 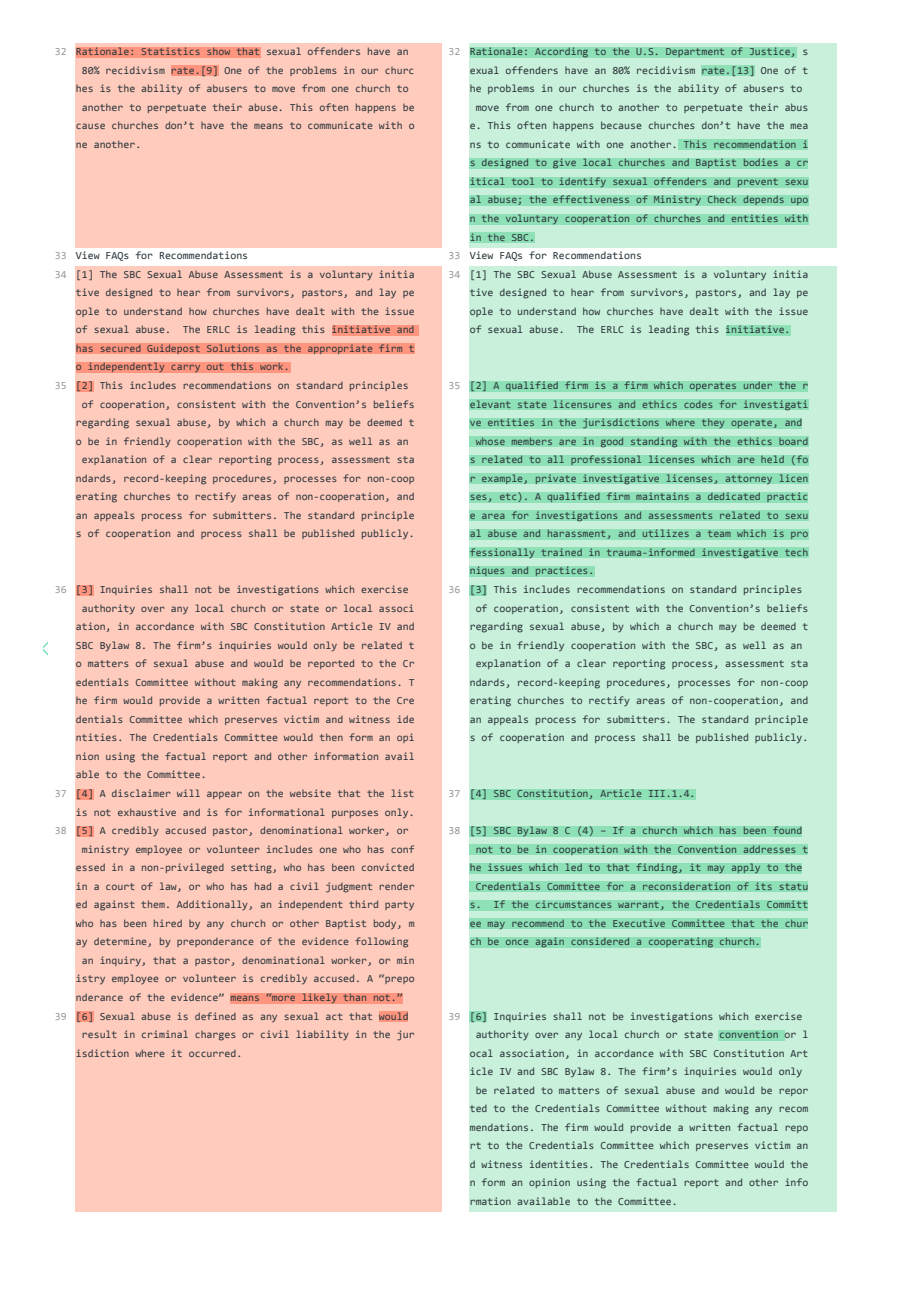 What do you see at coordinates (787, 830) in the screenshot?
I see `found` at bounding box center [787, 830].
